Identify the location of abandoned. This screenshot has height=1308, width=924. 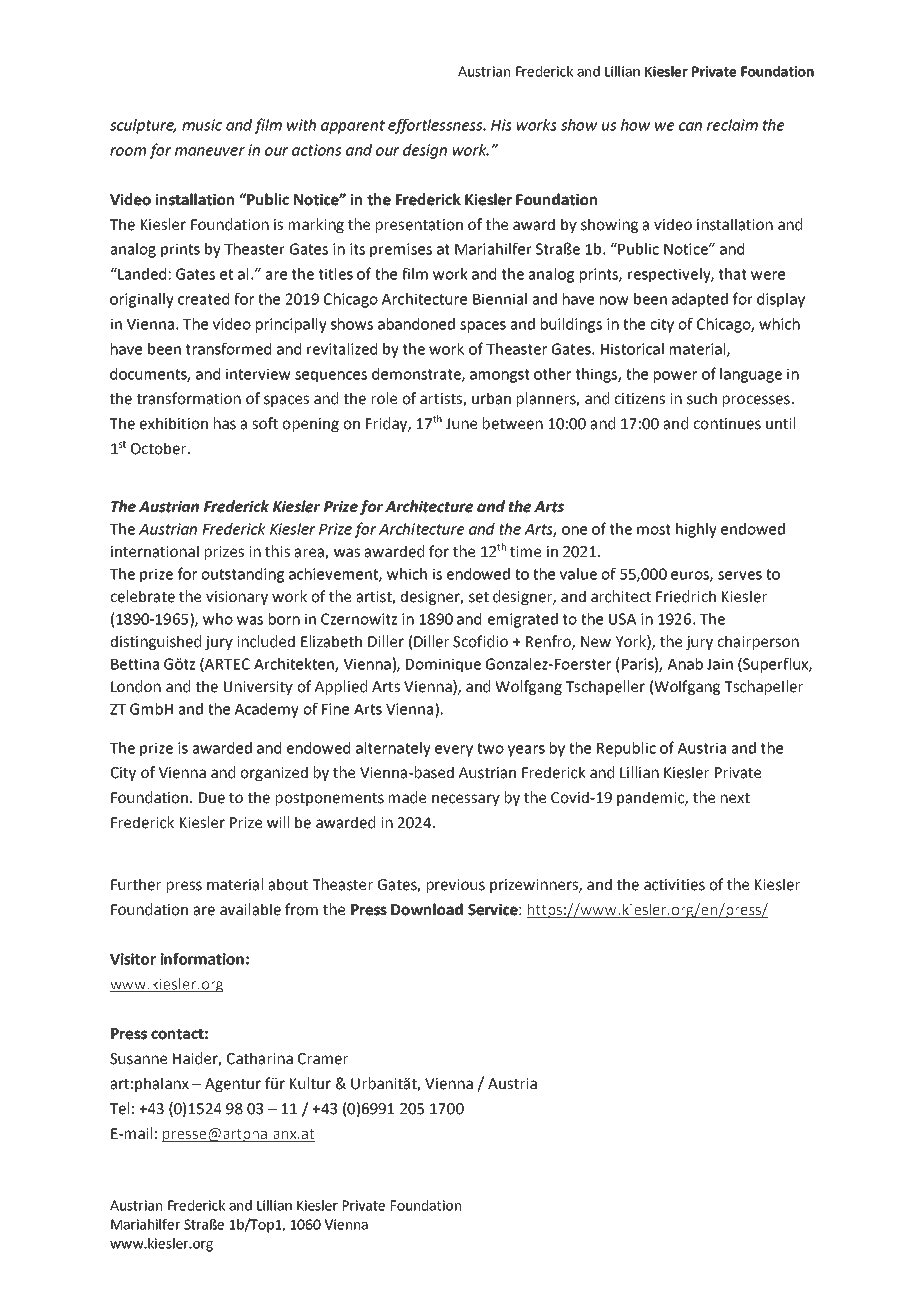
(416, 324).
